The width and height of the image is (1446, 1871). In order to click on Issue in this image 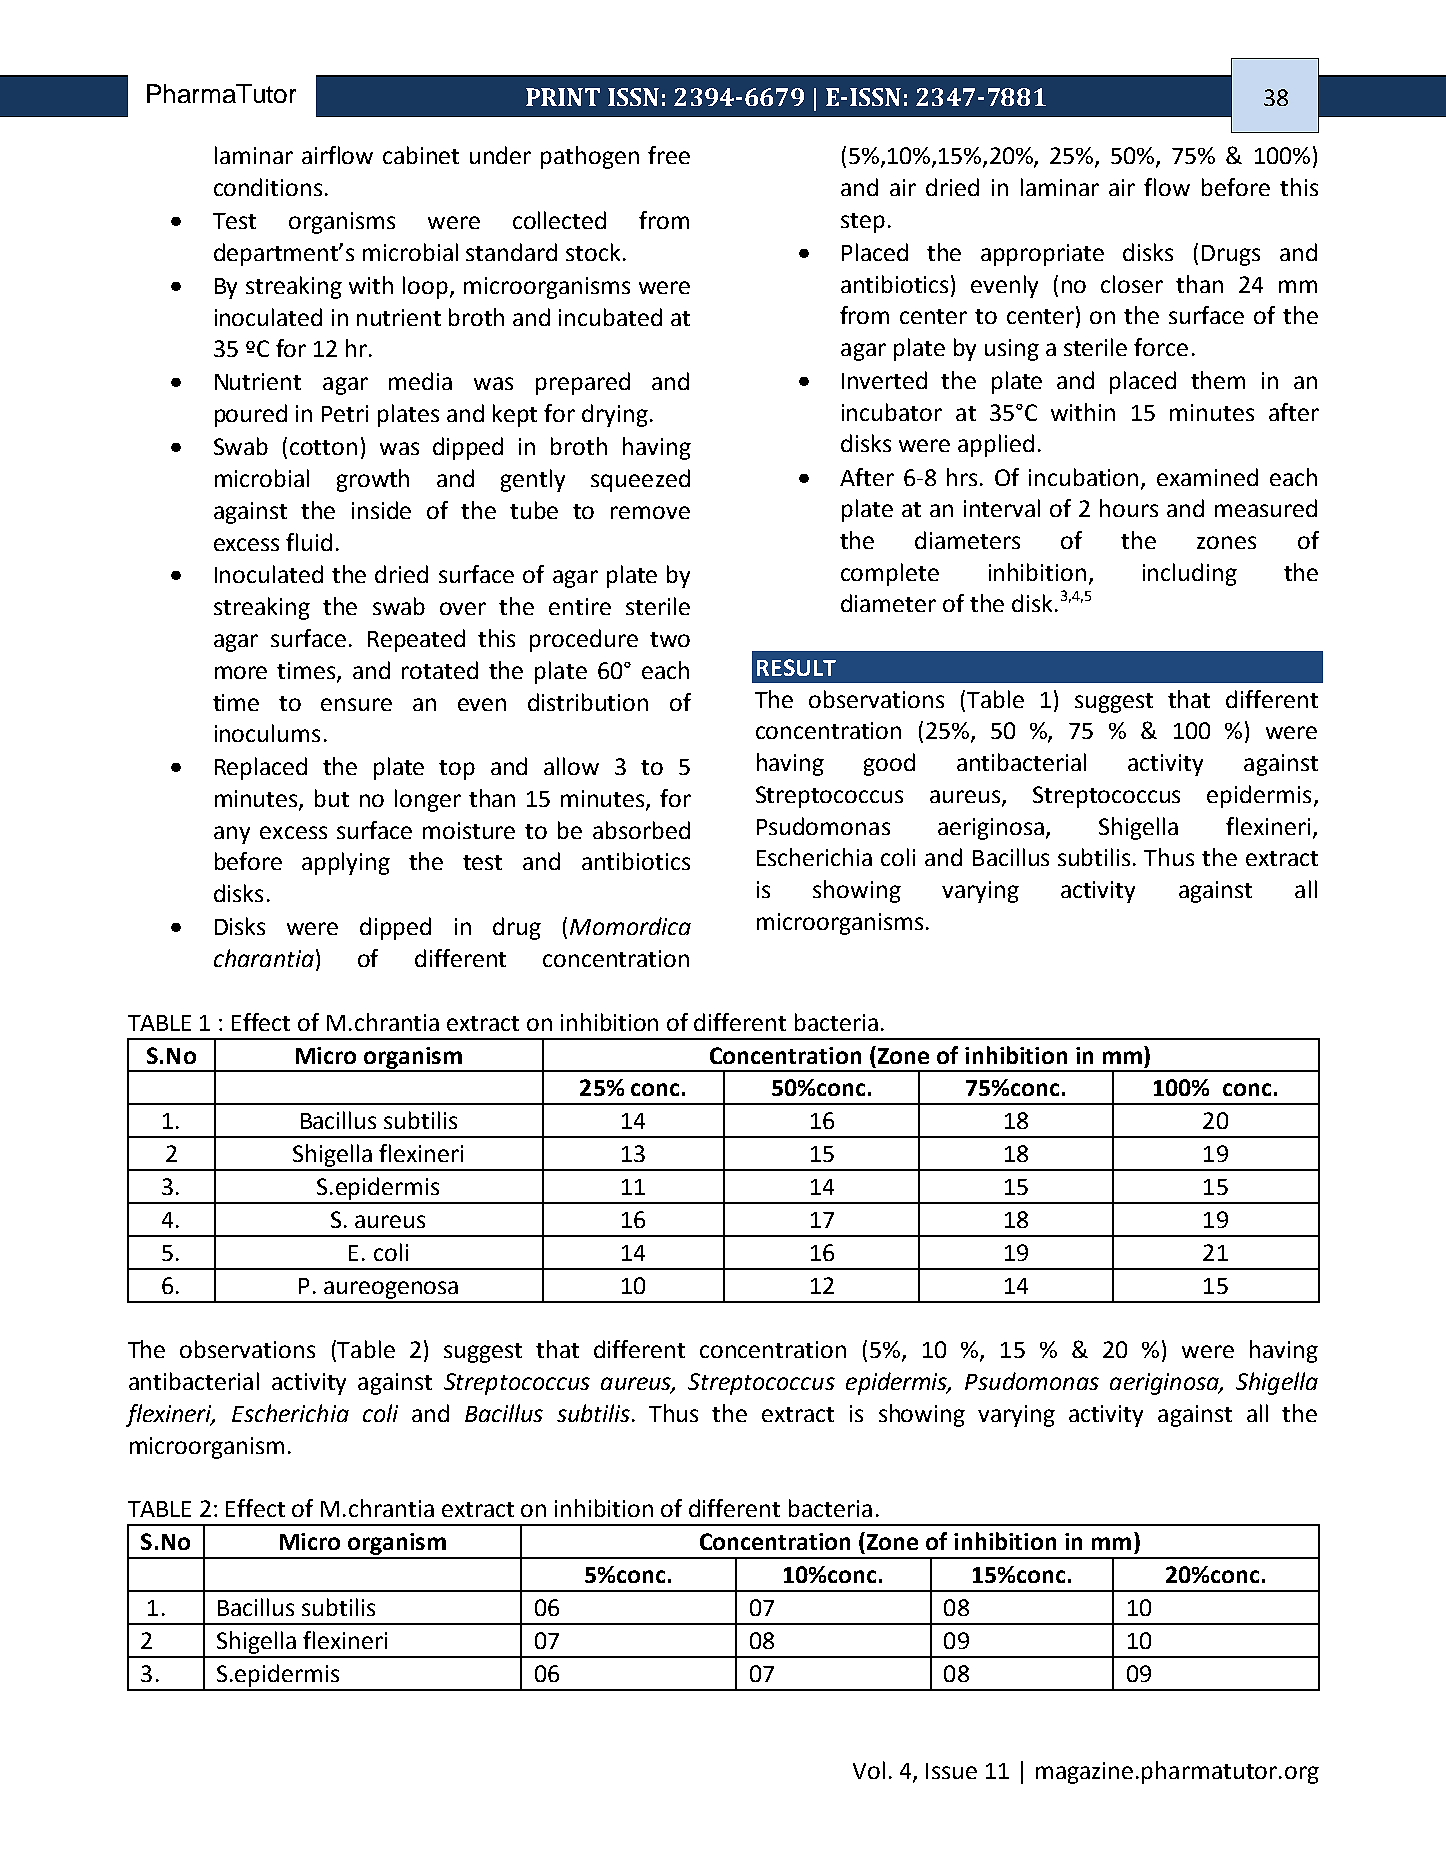, I will do `click(951, 1771)`.
